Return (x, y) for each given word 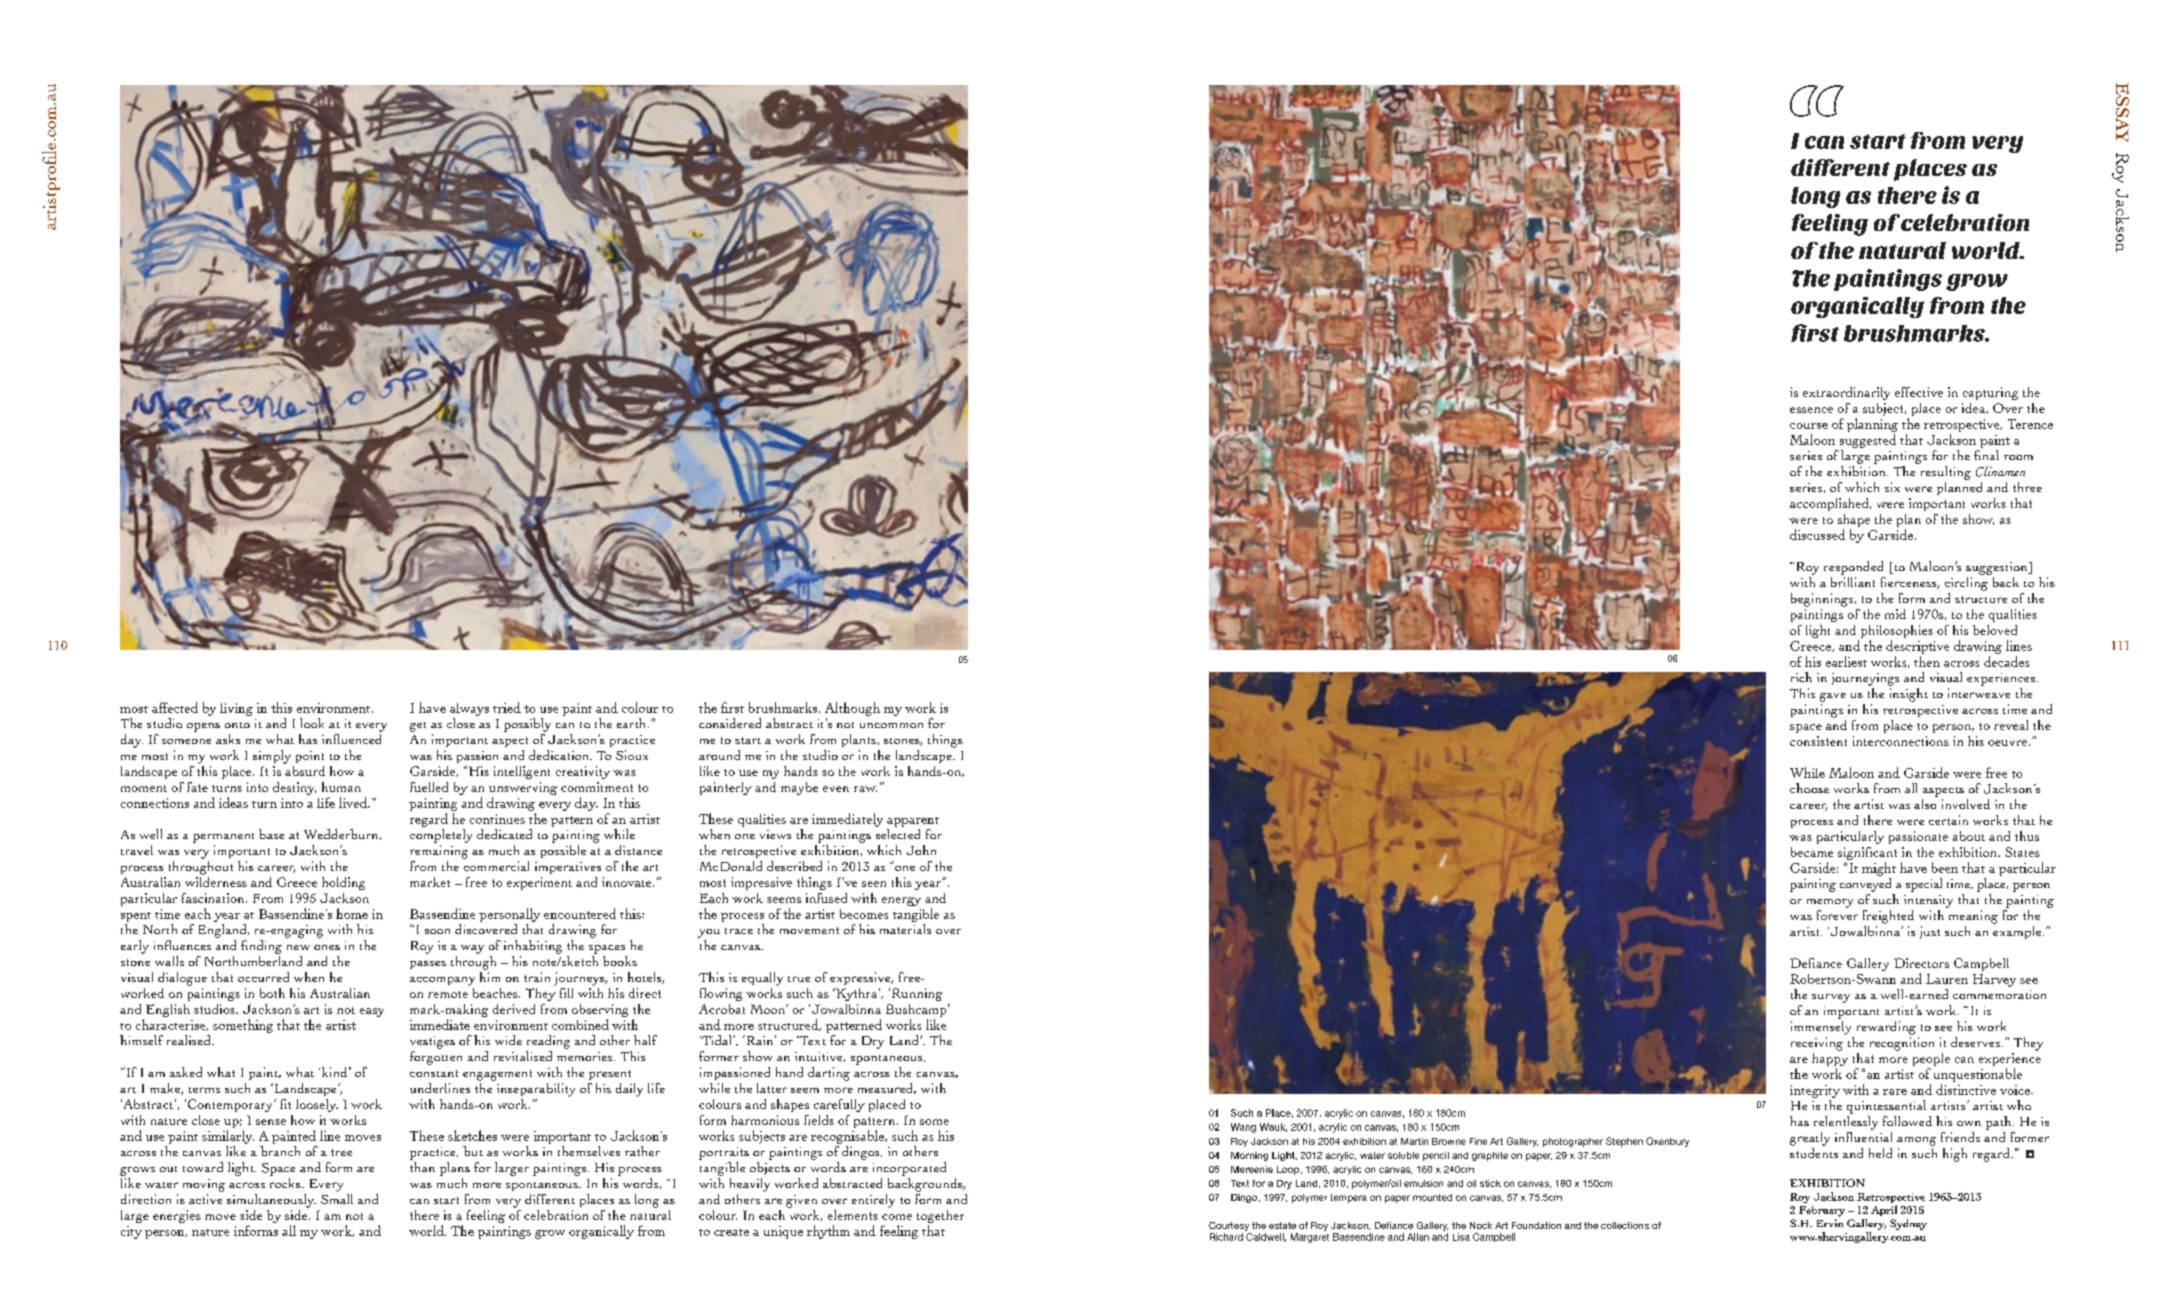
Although (852, 709)
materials (905, 929)
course (1809, 426)
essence (1811, 410)
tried (507, 707)
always (469, 709)
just (1930, 932)
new (298, 947)
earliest (1846, 661)
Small (337, 1197)
